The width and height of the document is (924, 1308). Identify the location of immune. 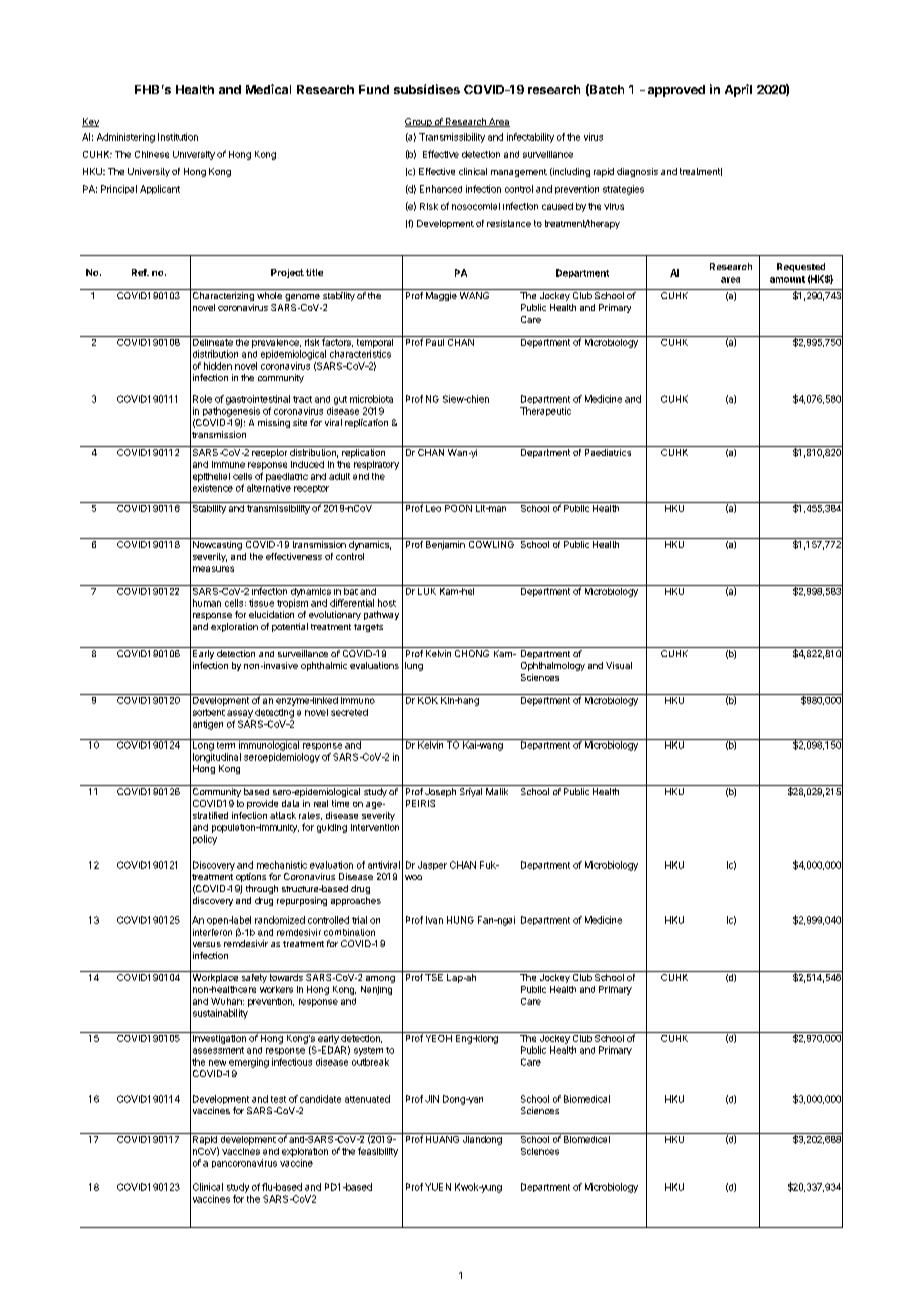
(228, 464).
